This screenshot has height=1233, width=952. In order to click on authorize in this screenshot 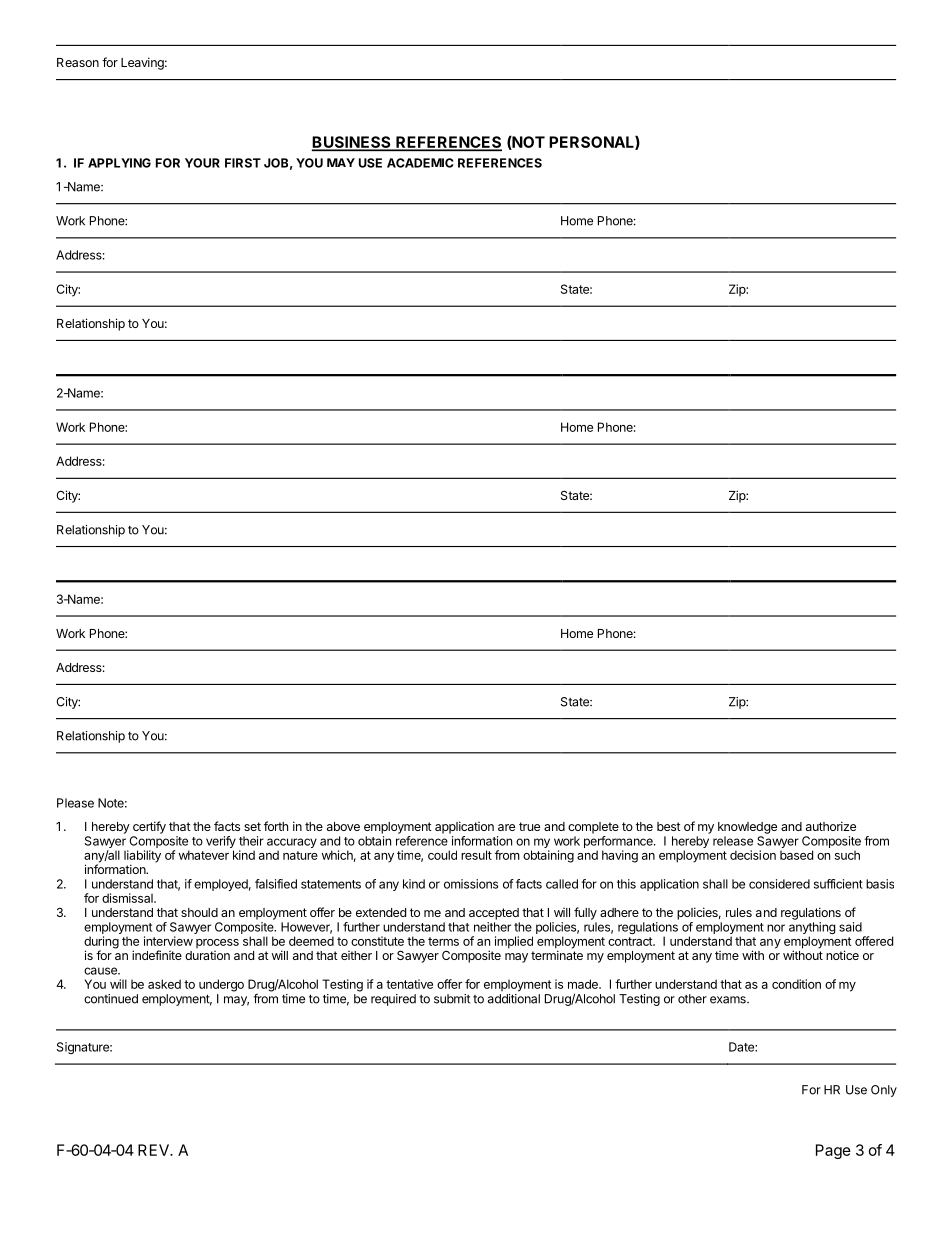, I will do `click(831, 826)`.
